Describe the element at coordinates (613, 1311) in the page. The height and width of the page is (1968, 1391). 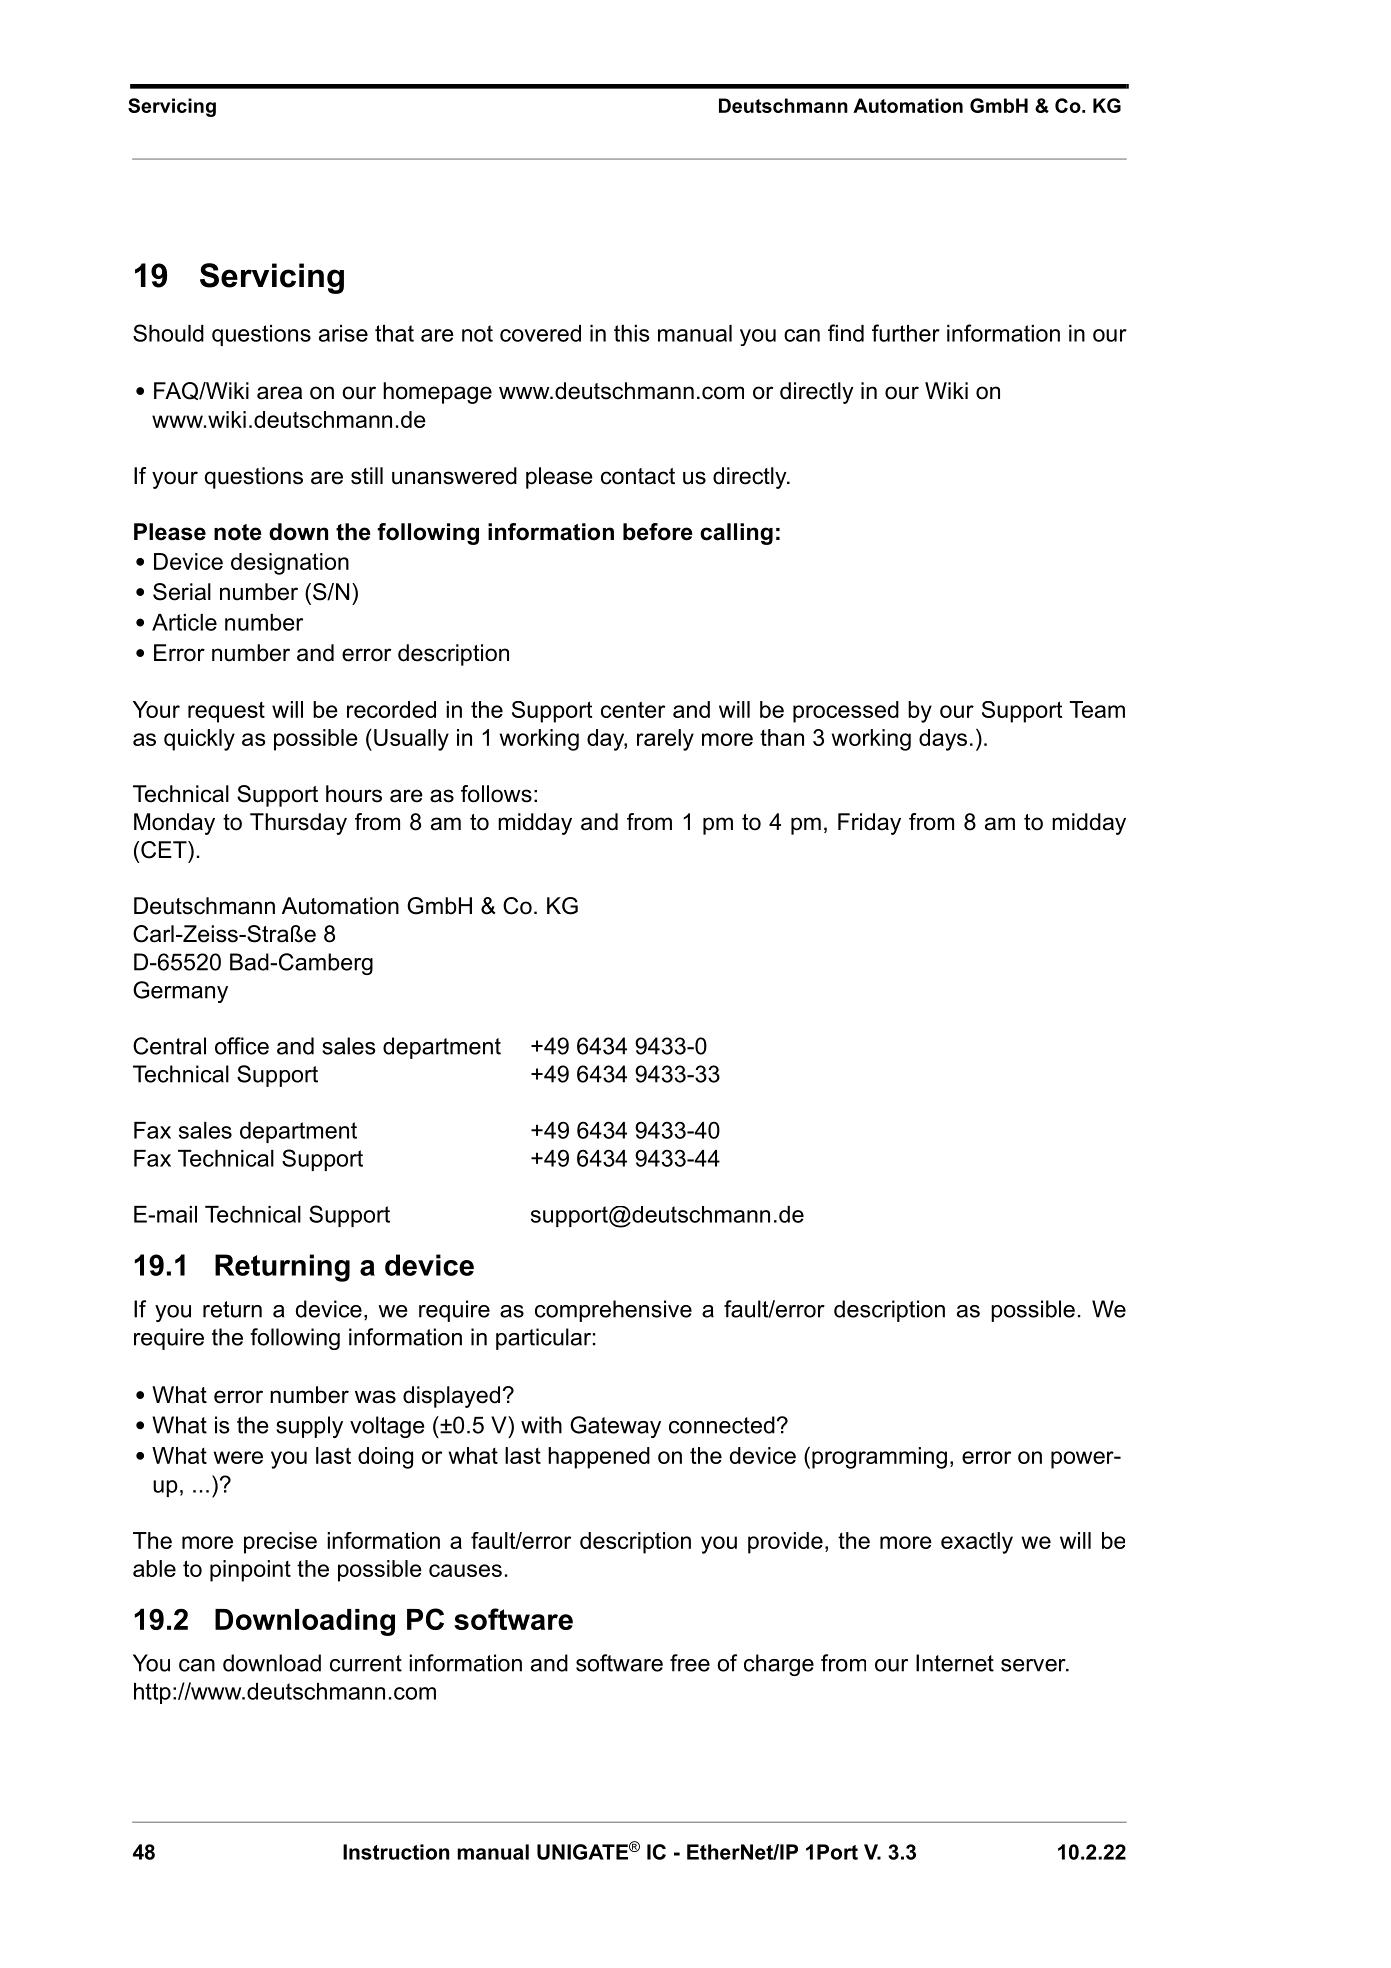
I see `comprehensive` at that location.
